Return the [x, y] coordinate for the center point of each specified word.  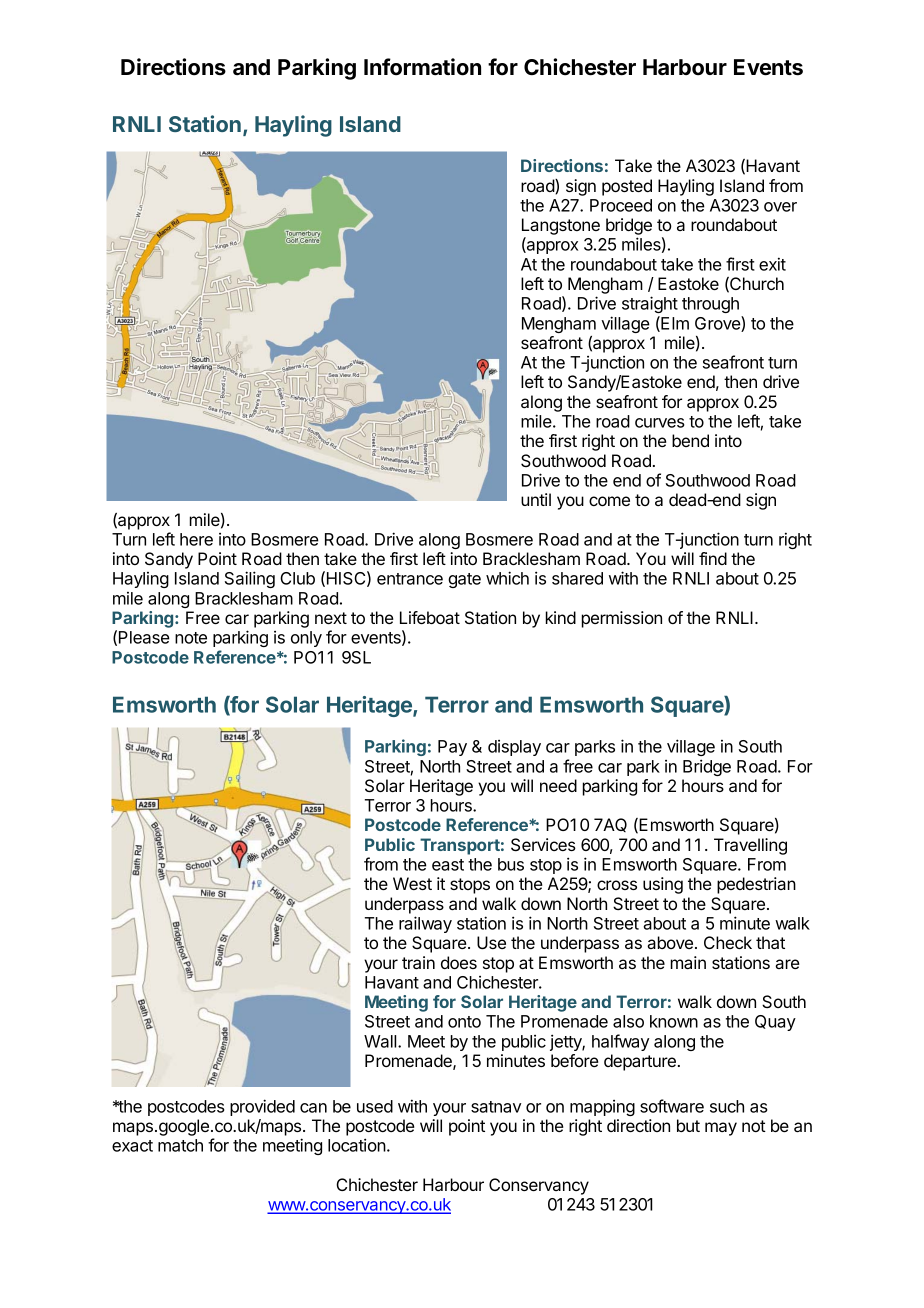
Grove [718, 324]
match [180, 1145]
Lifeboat [430, 617]
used [375, 1106]
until [536, 499]
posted [627, 187]
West [412, 883]
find [713, 558]
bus [511, 864]
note [191, 638]
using [663, 885]
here [196, 539]
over [780, 207]
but [688, 1125]
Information [422, 67]
